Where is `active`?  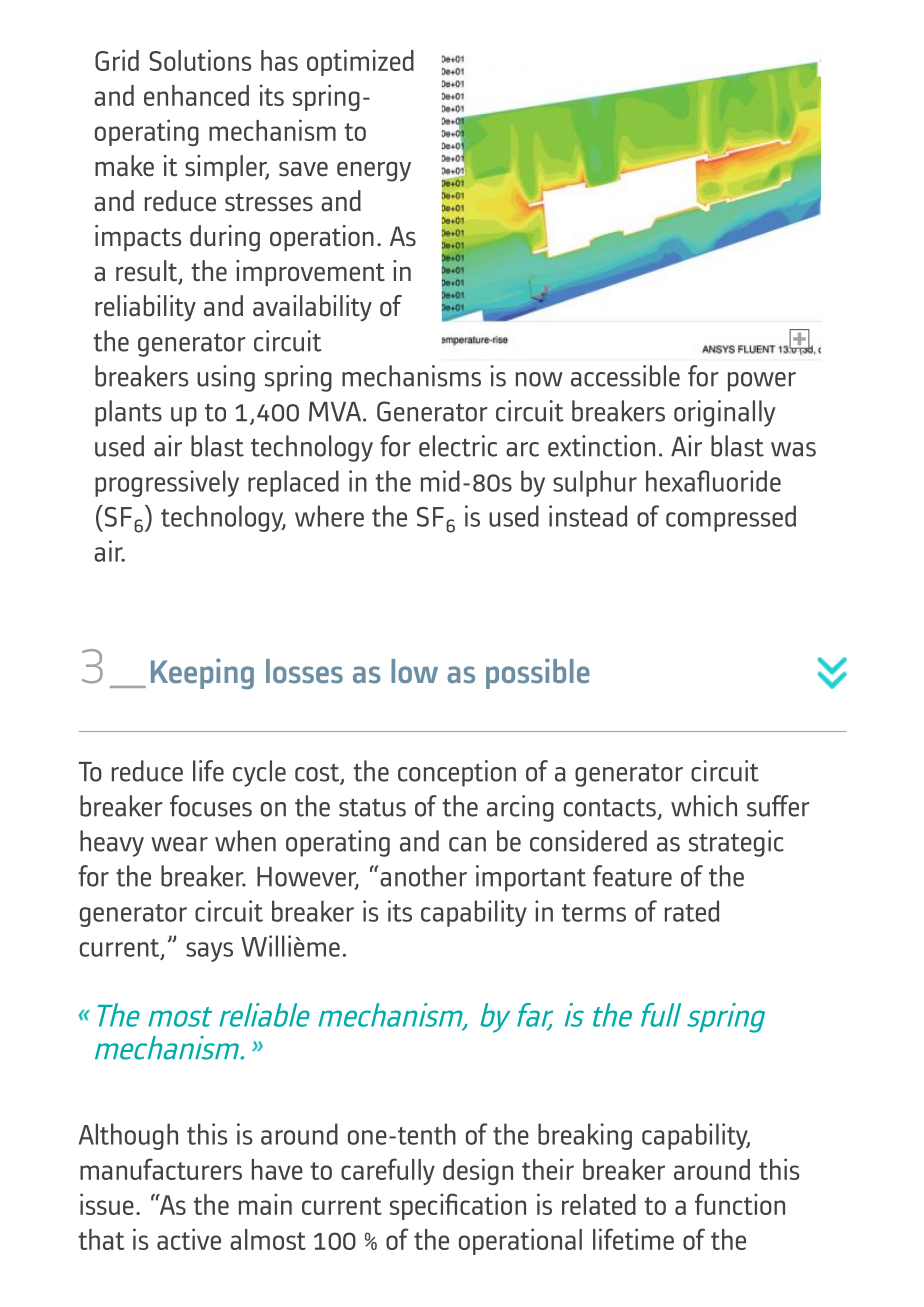
active is located at coordinates (189, 1239).
